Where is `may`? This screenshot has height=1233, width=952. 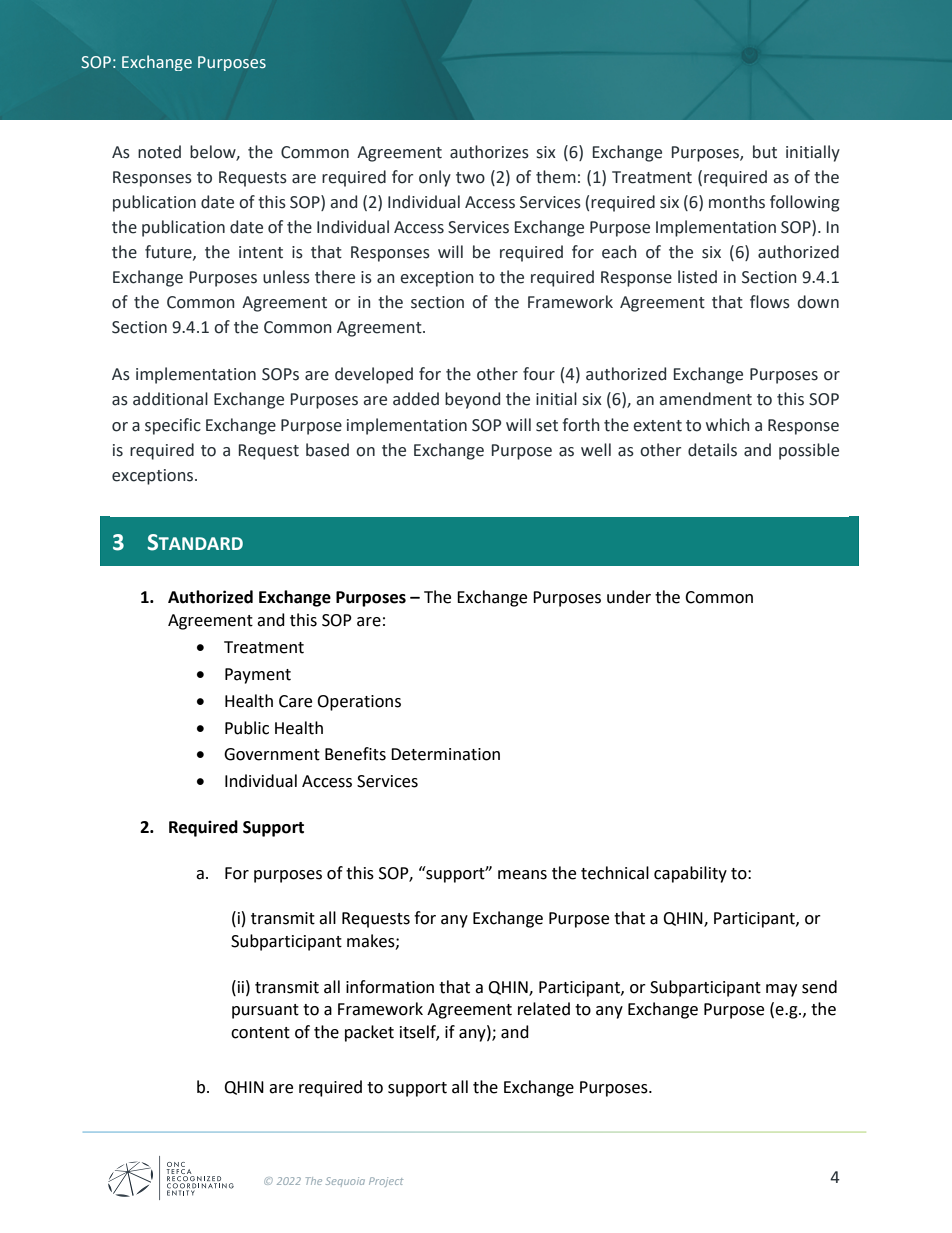
may is located at coordinates (781, 990).
